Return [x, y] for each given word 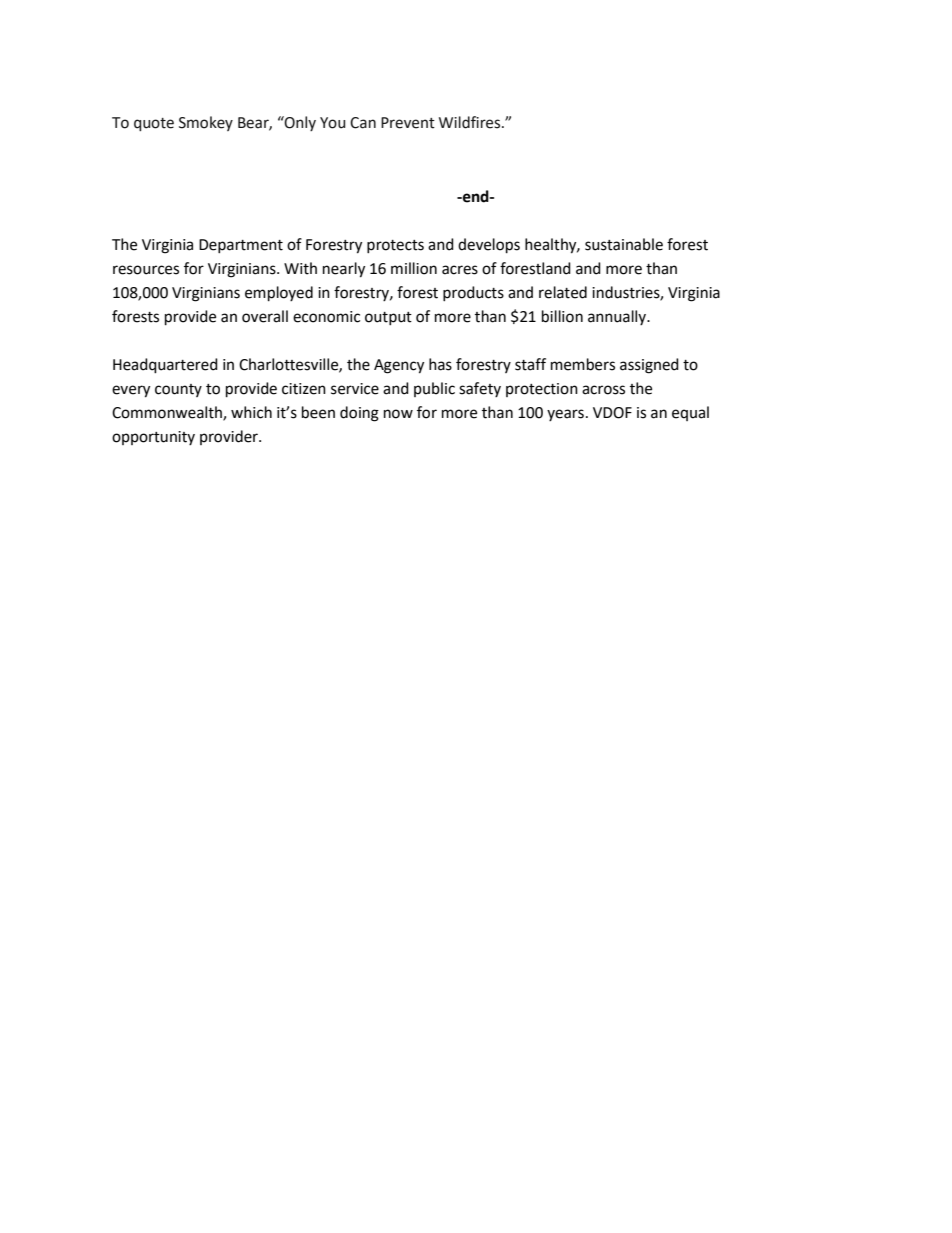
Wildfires [471, 122]
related [563, 292]
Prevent [408, 123]
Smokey [206, 123]
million [414, 268]
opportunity [153, 438]
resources [146, 270]
